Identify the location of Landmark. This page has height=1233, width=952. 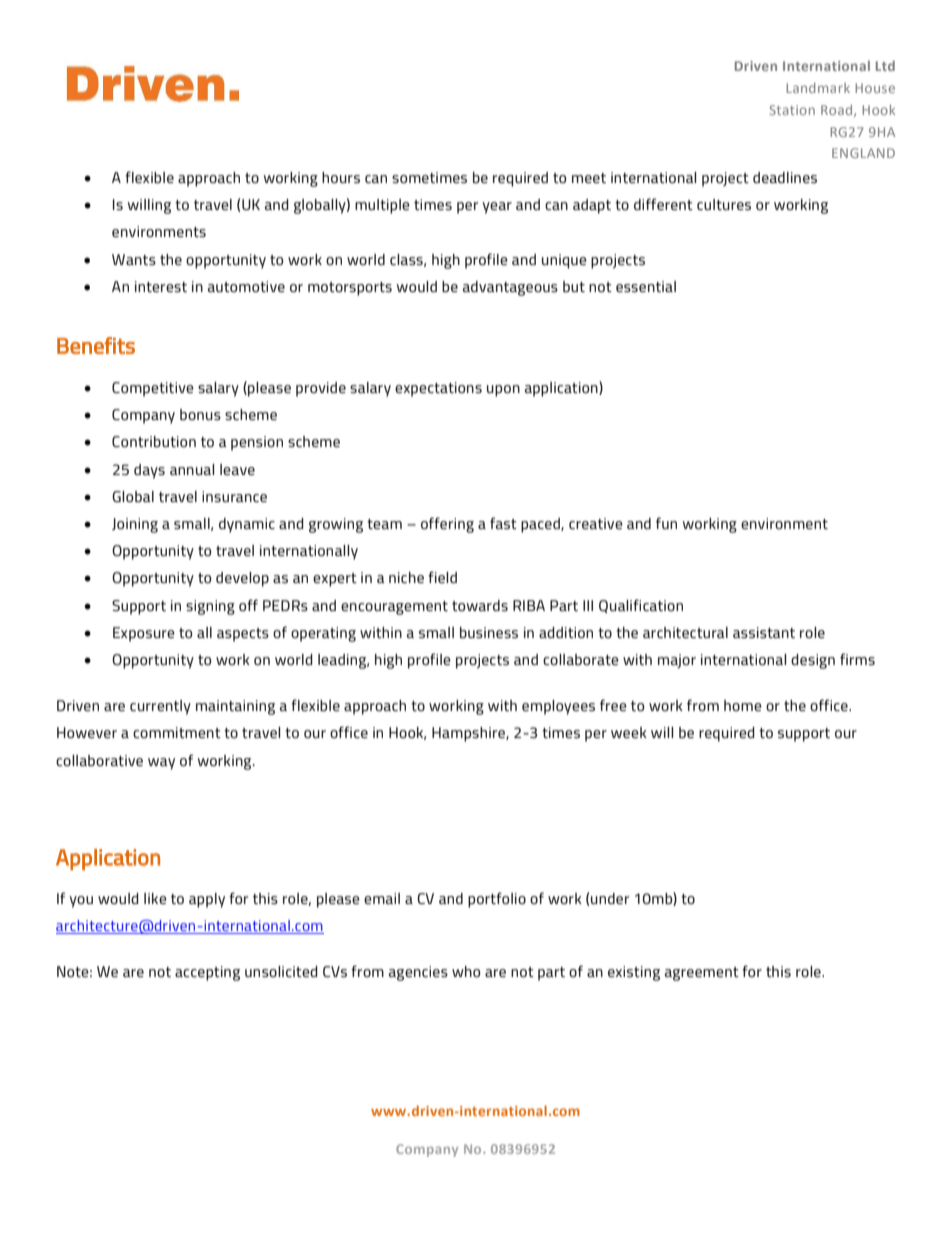
(818, 88).
